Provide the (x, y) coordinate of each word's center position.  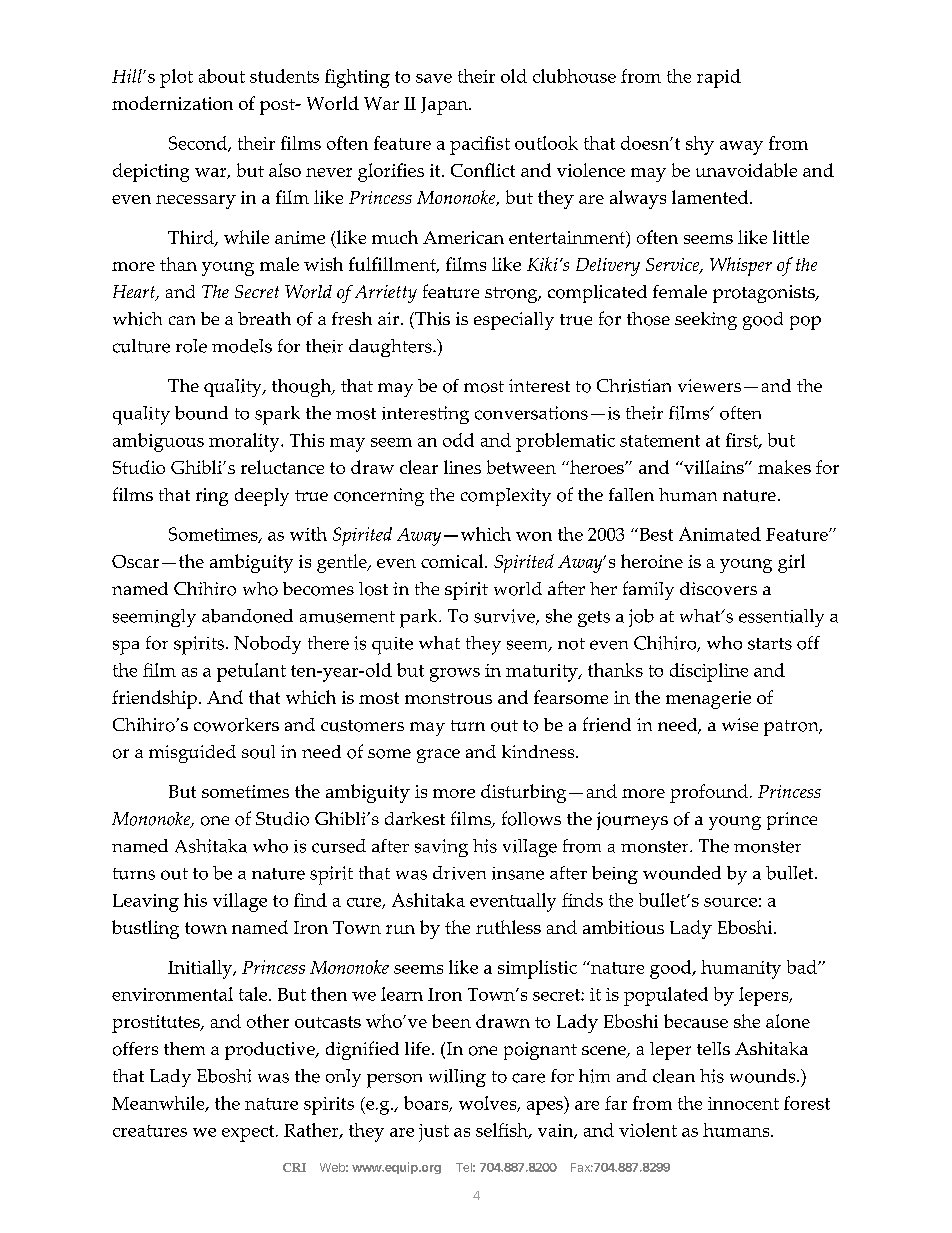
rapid (719, 78)
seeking (706, 321)
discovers (718, 589)
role (191, 346)
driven (459, 873)
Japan (445, 106)
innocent (743, 1103)
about (222, 76)
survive (505, 617)
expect (249, 1133)
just (434, 1133)
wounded (682, 873)
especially (514, 321)
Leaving (146, 903)
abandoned (247, 616)
